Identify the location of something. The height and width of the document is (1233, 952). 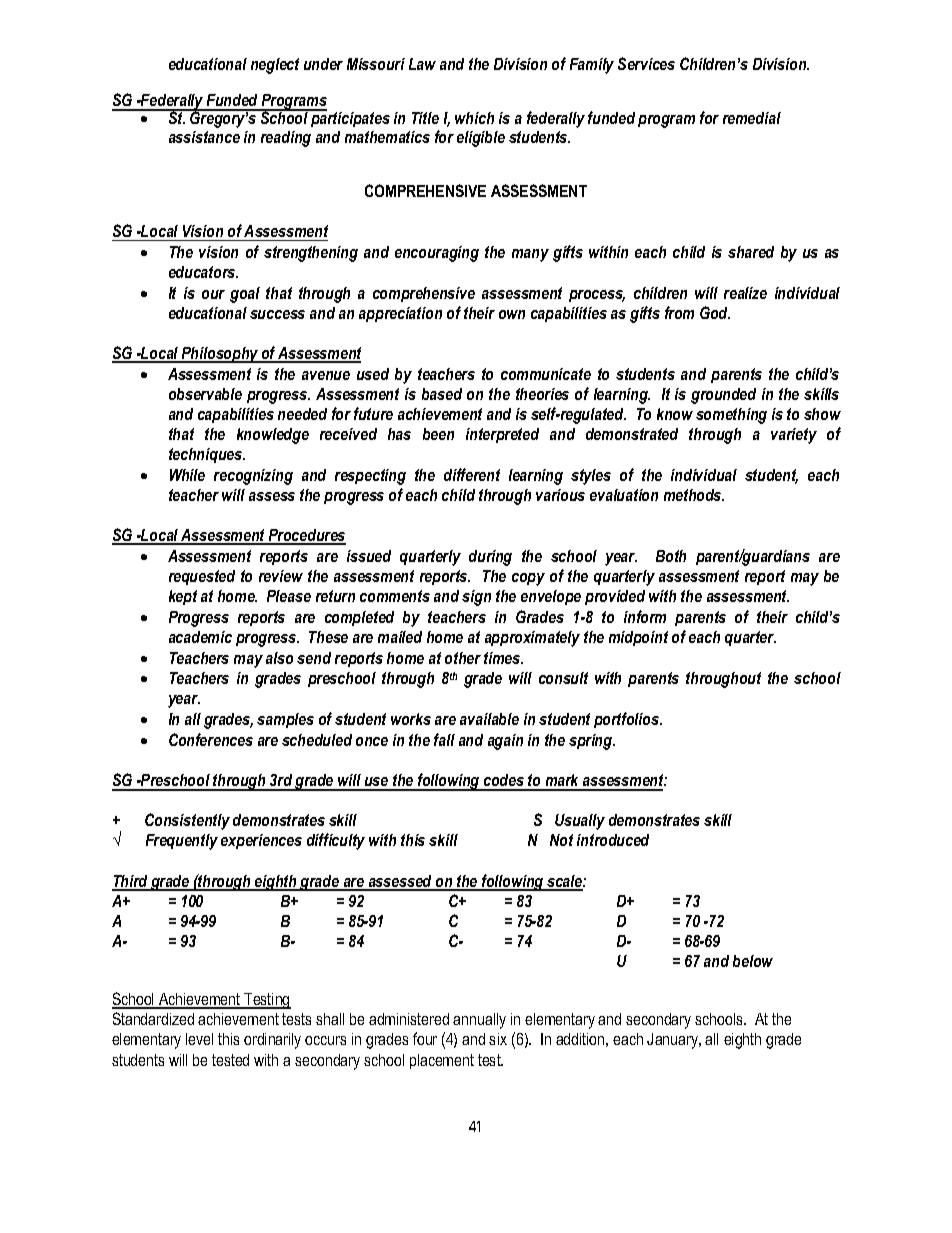
(731, 416).
